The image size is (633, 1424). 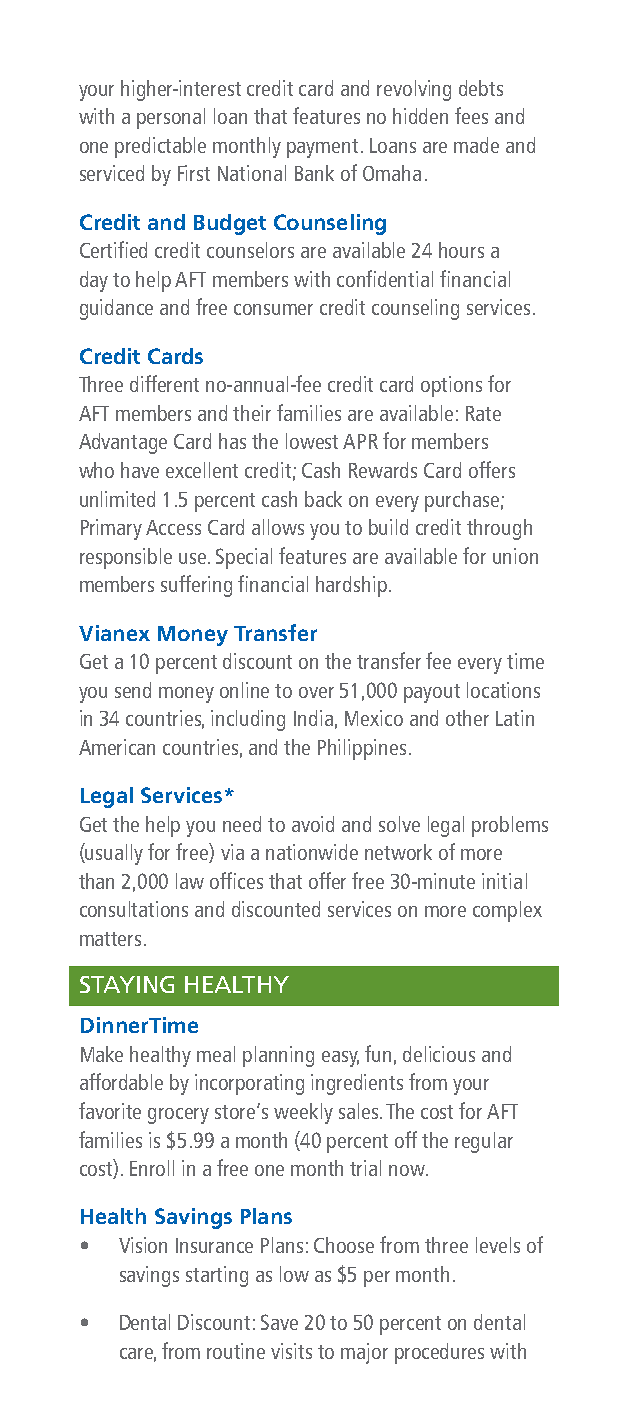 What do you see at coordinates (322, 148) in the screenshot?
I see `payment` at bounding box center [322, 148].
